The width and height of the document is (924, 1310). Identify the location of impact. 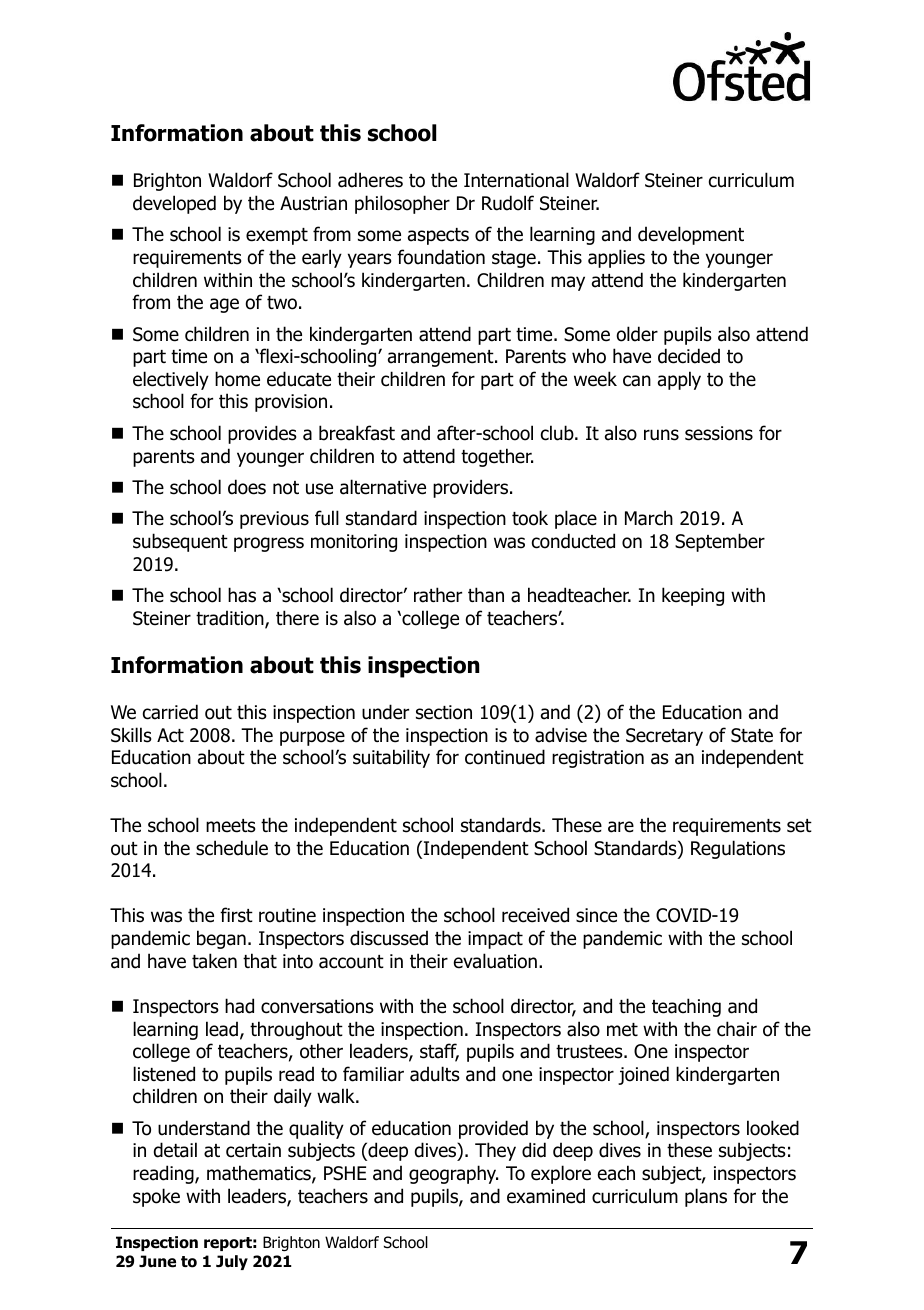
(495, 940).
